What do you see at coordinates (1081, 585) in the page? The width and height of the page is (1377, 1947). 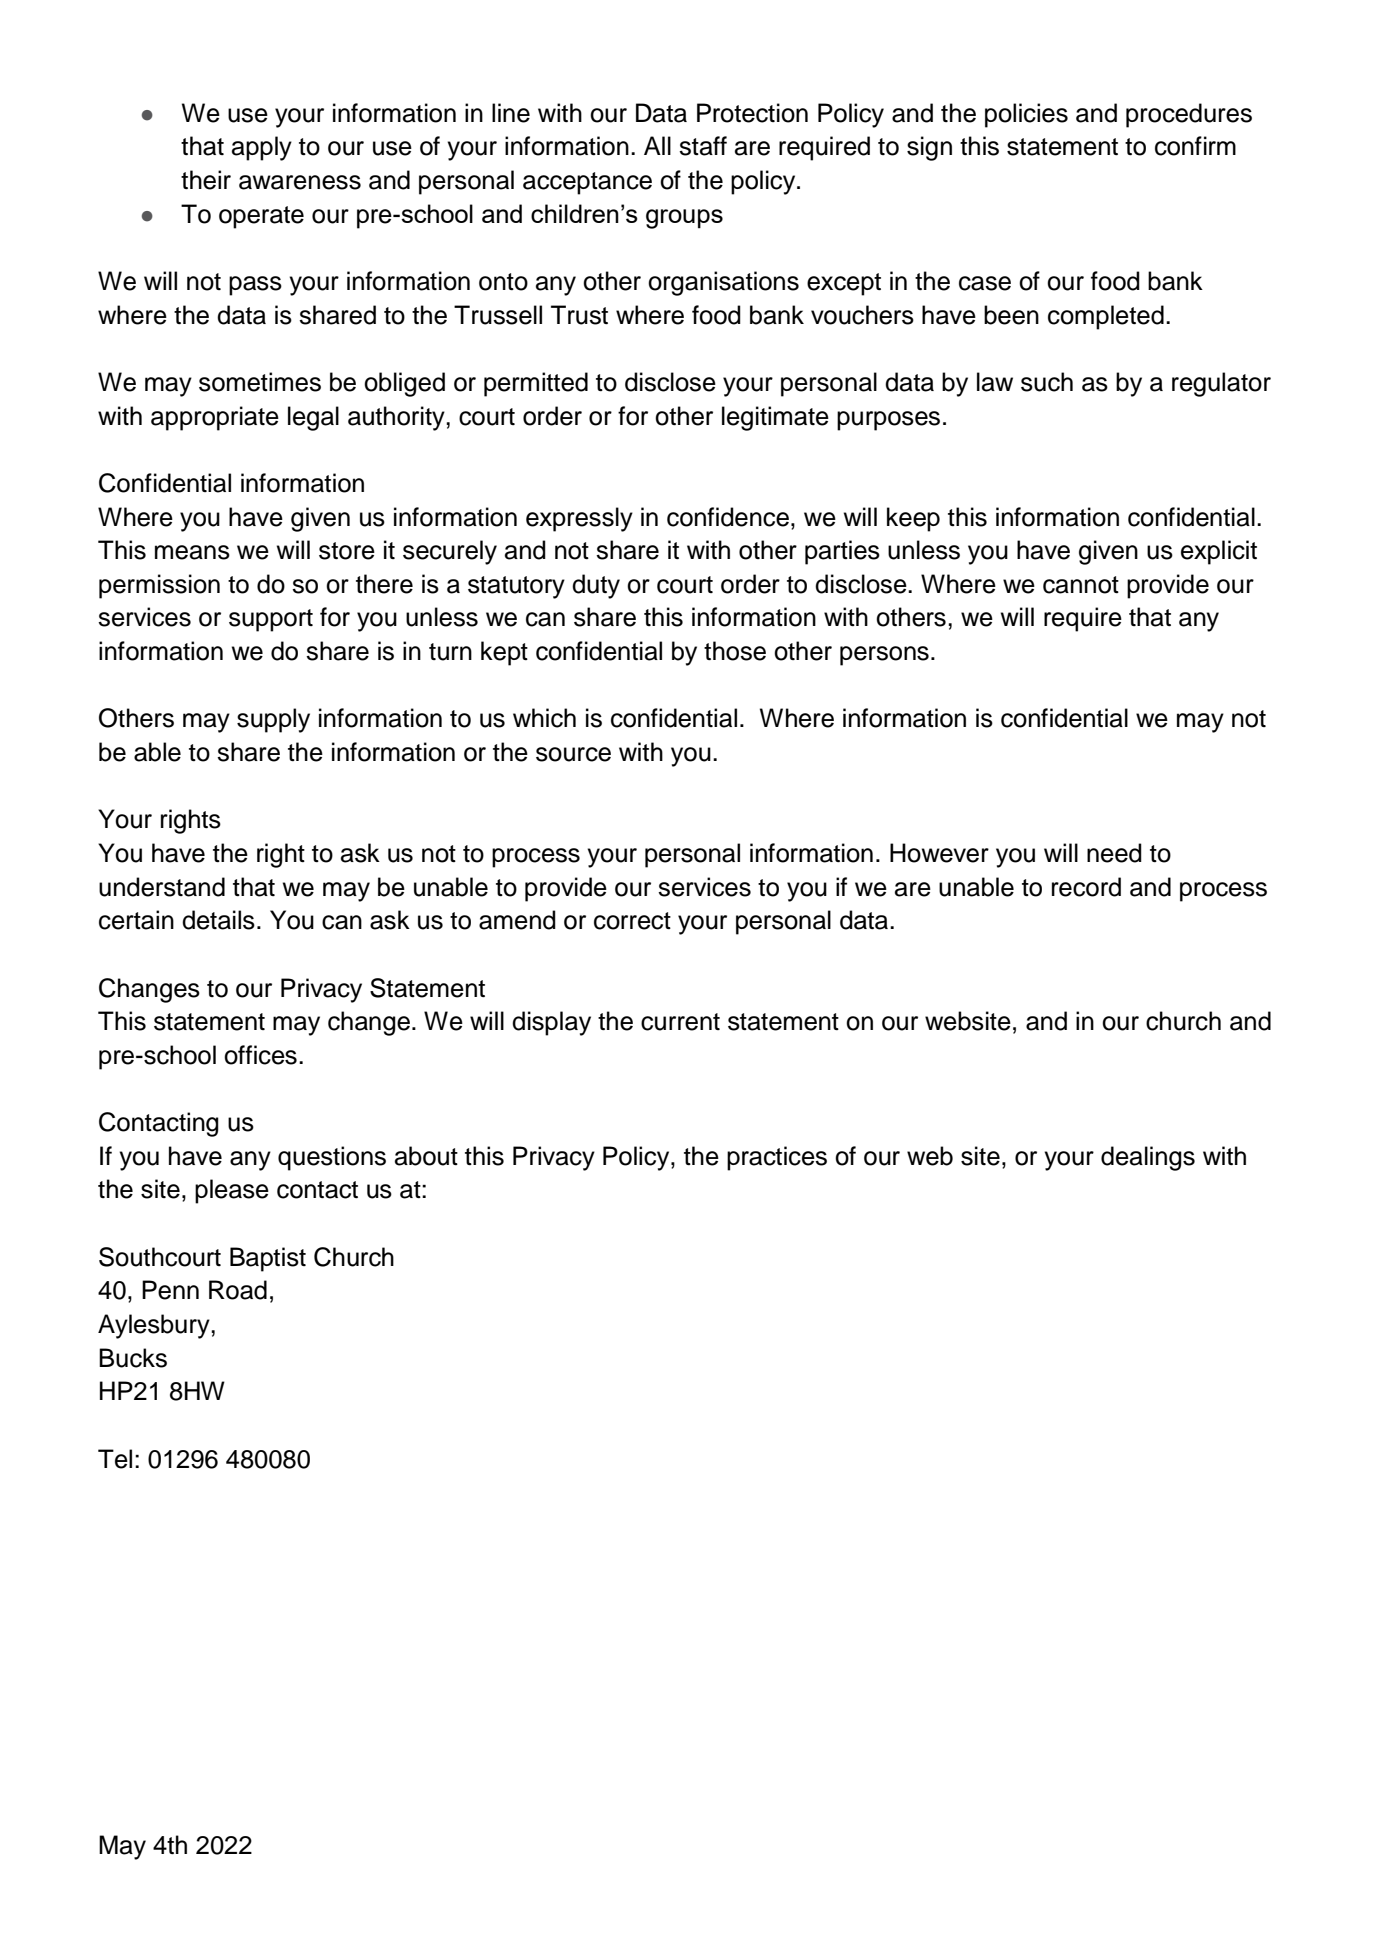 I see `cannot` at bounding box center [1081, 585].
